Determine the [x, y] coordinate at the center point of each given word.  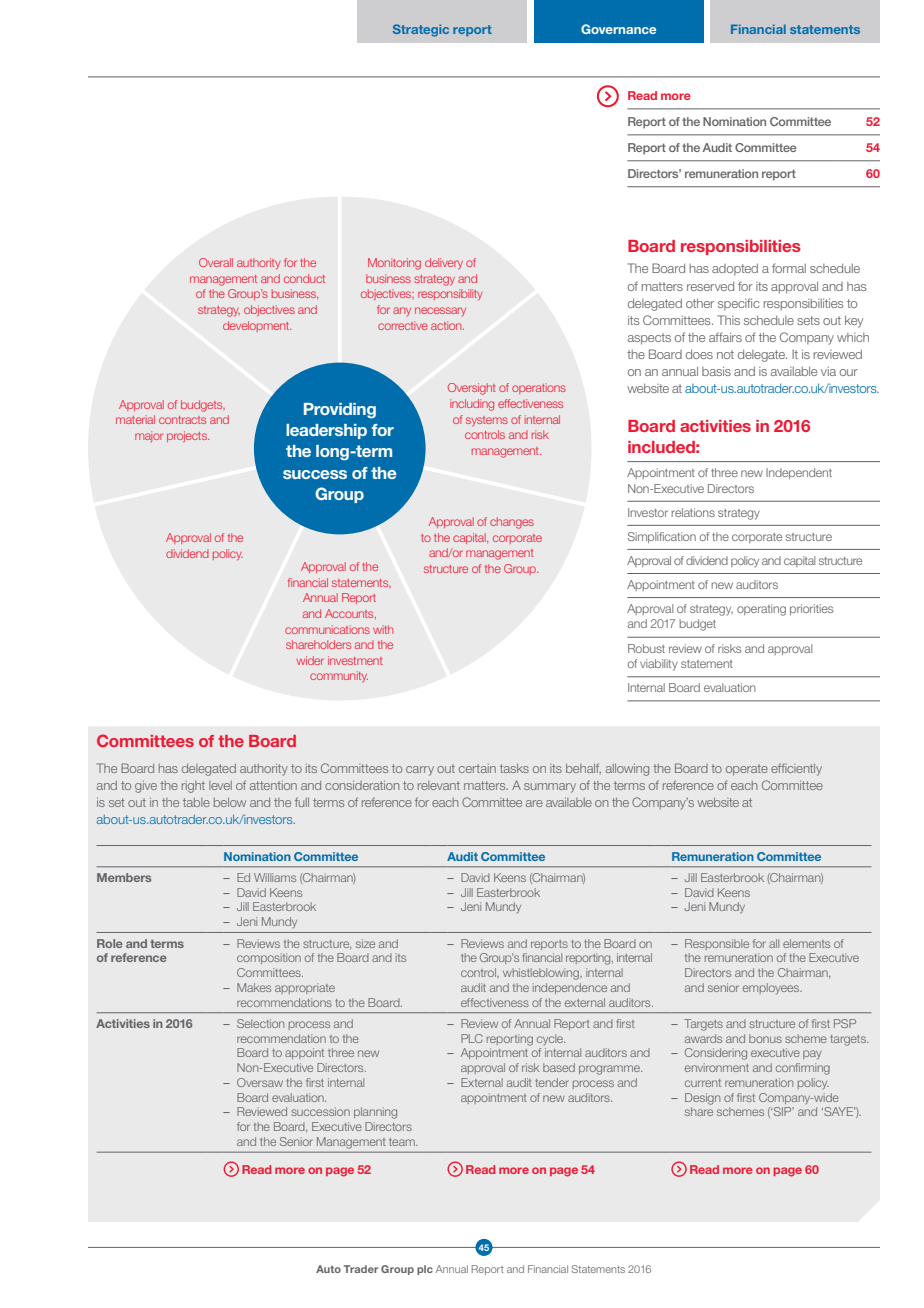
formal [789, 268]
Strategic [421, 30]
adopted [735, 269]
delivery [444, 263]
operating [761, 610]
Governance [618, 29]
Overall [216, 262]
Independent [799, 473]
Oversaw [260, 1082]
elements [806, 943]
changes [512, 523]
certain [477, 768]
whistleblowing [542, 974]
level [220, 785]
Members [124, 877]
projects [188, 436]
